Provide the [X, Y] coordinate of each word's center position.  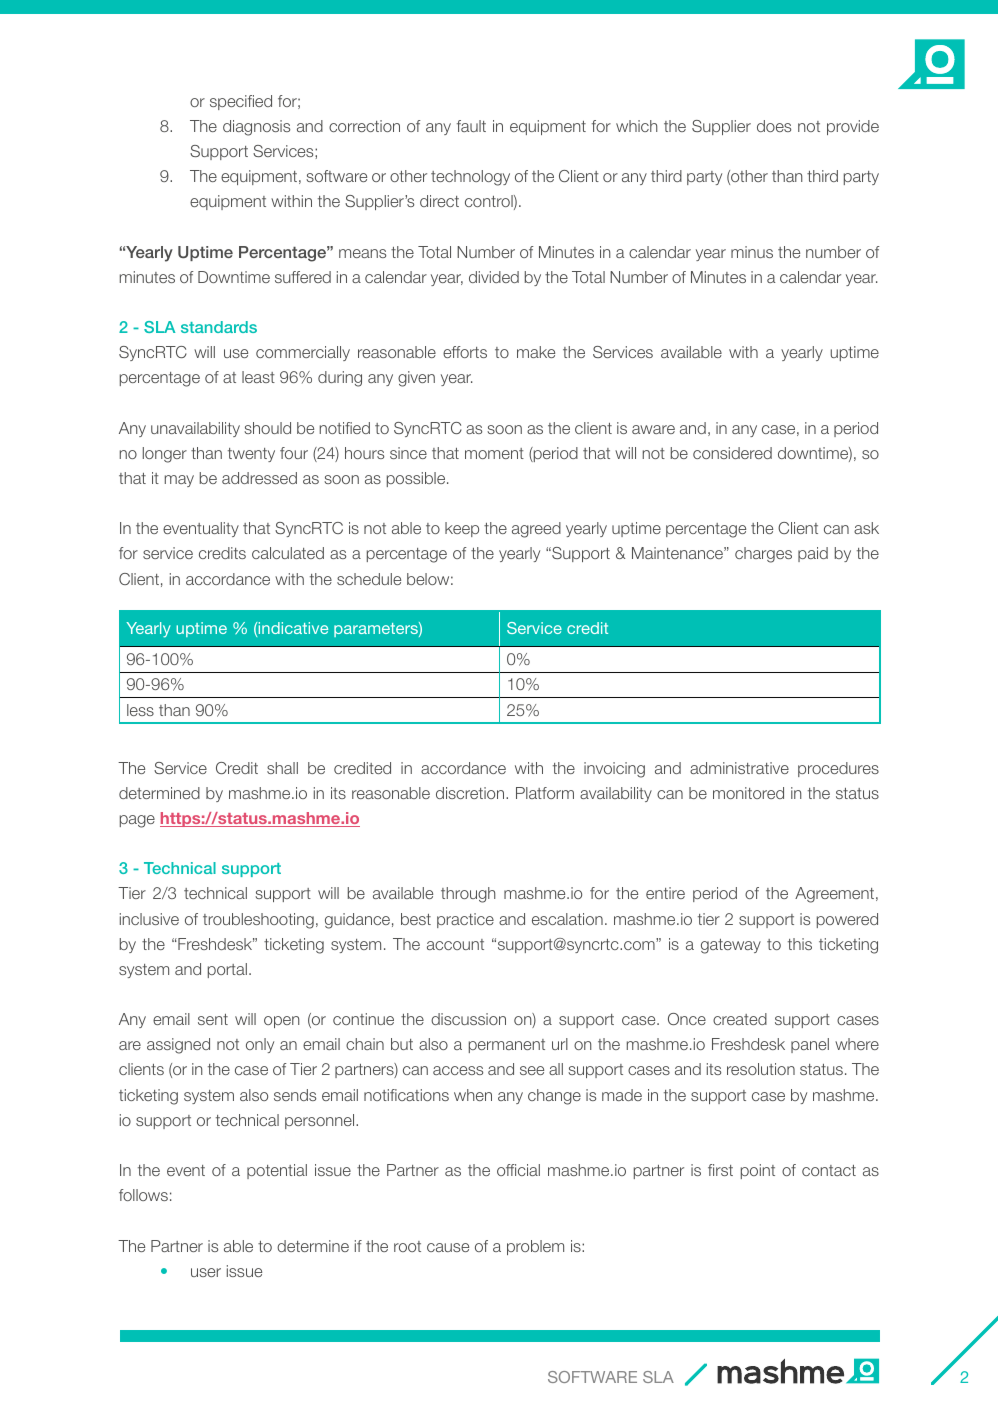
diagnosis [256, 128]
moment [494, 453]
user [206, 1272]
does [774, 126]
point [758, 1171]
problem [535, 1247]
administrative [739, 768]
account [455, 944]
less [140, 710]
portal [227, 970]
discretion [470, 793]
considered [732, 453]
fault [471, 126]
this [800, 944]
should [267, 428]
